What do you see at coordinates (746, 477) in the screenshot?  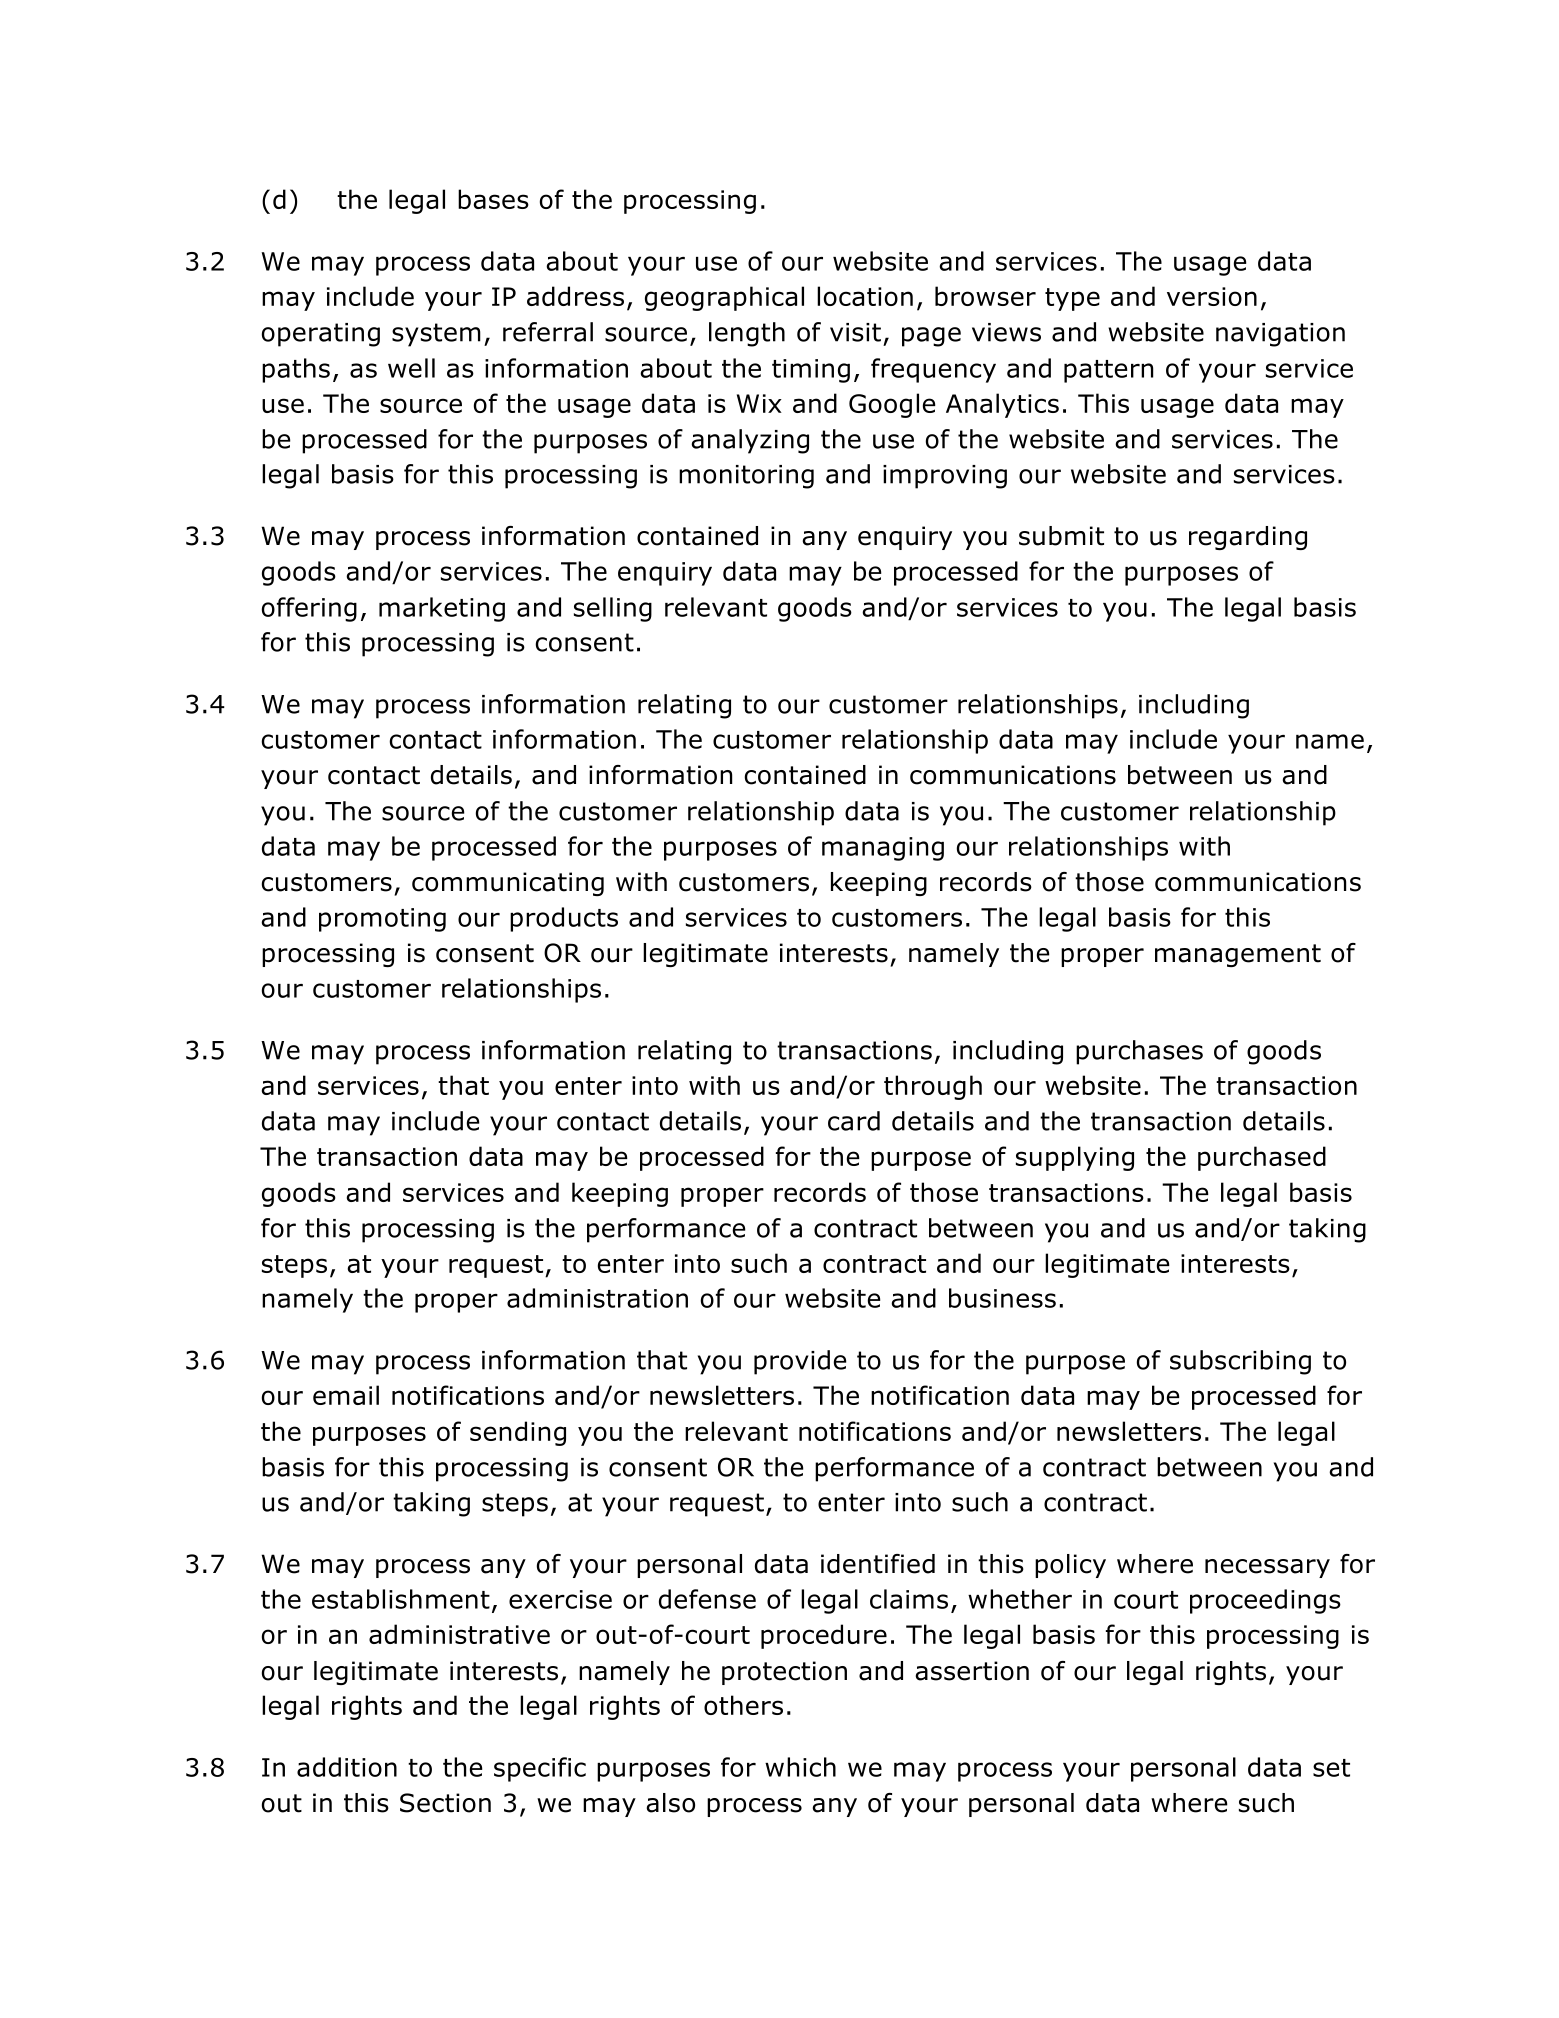 I see `monitoring` at bounding box center [746, 477].
